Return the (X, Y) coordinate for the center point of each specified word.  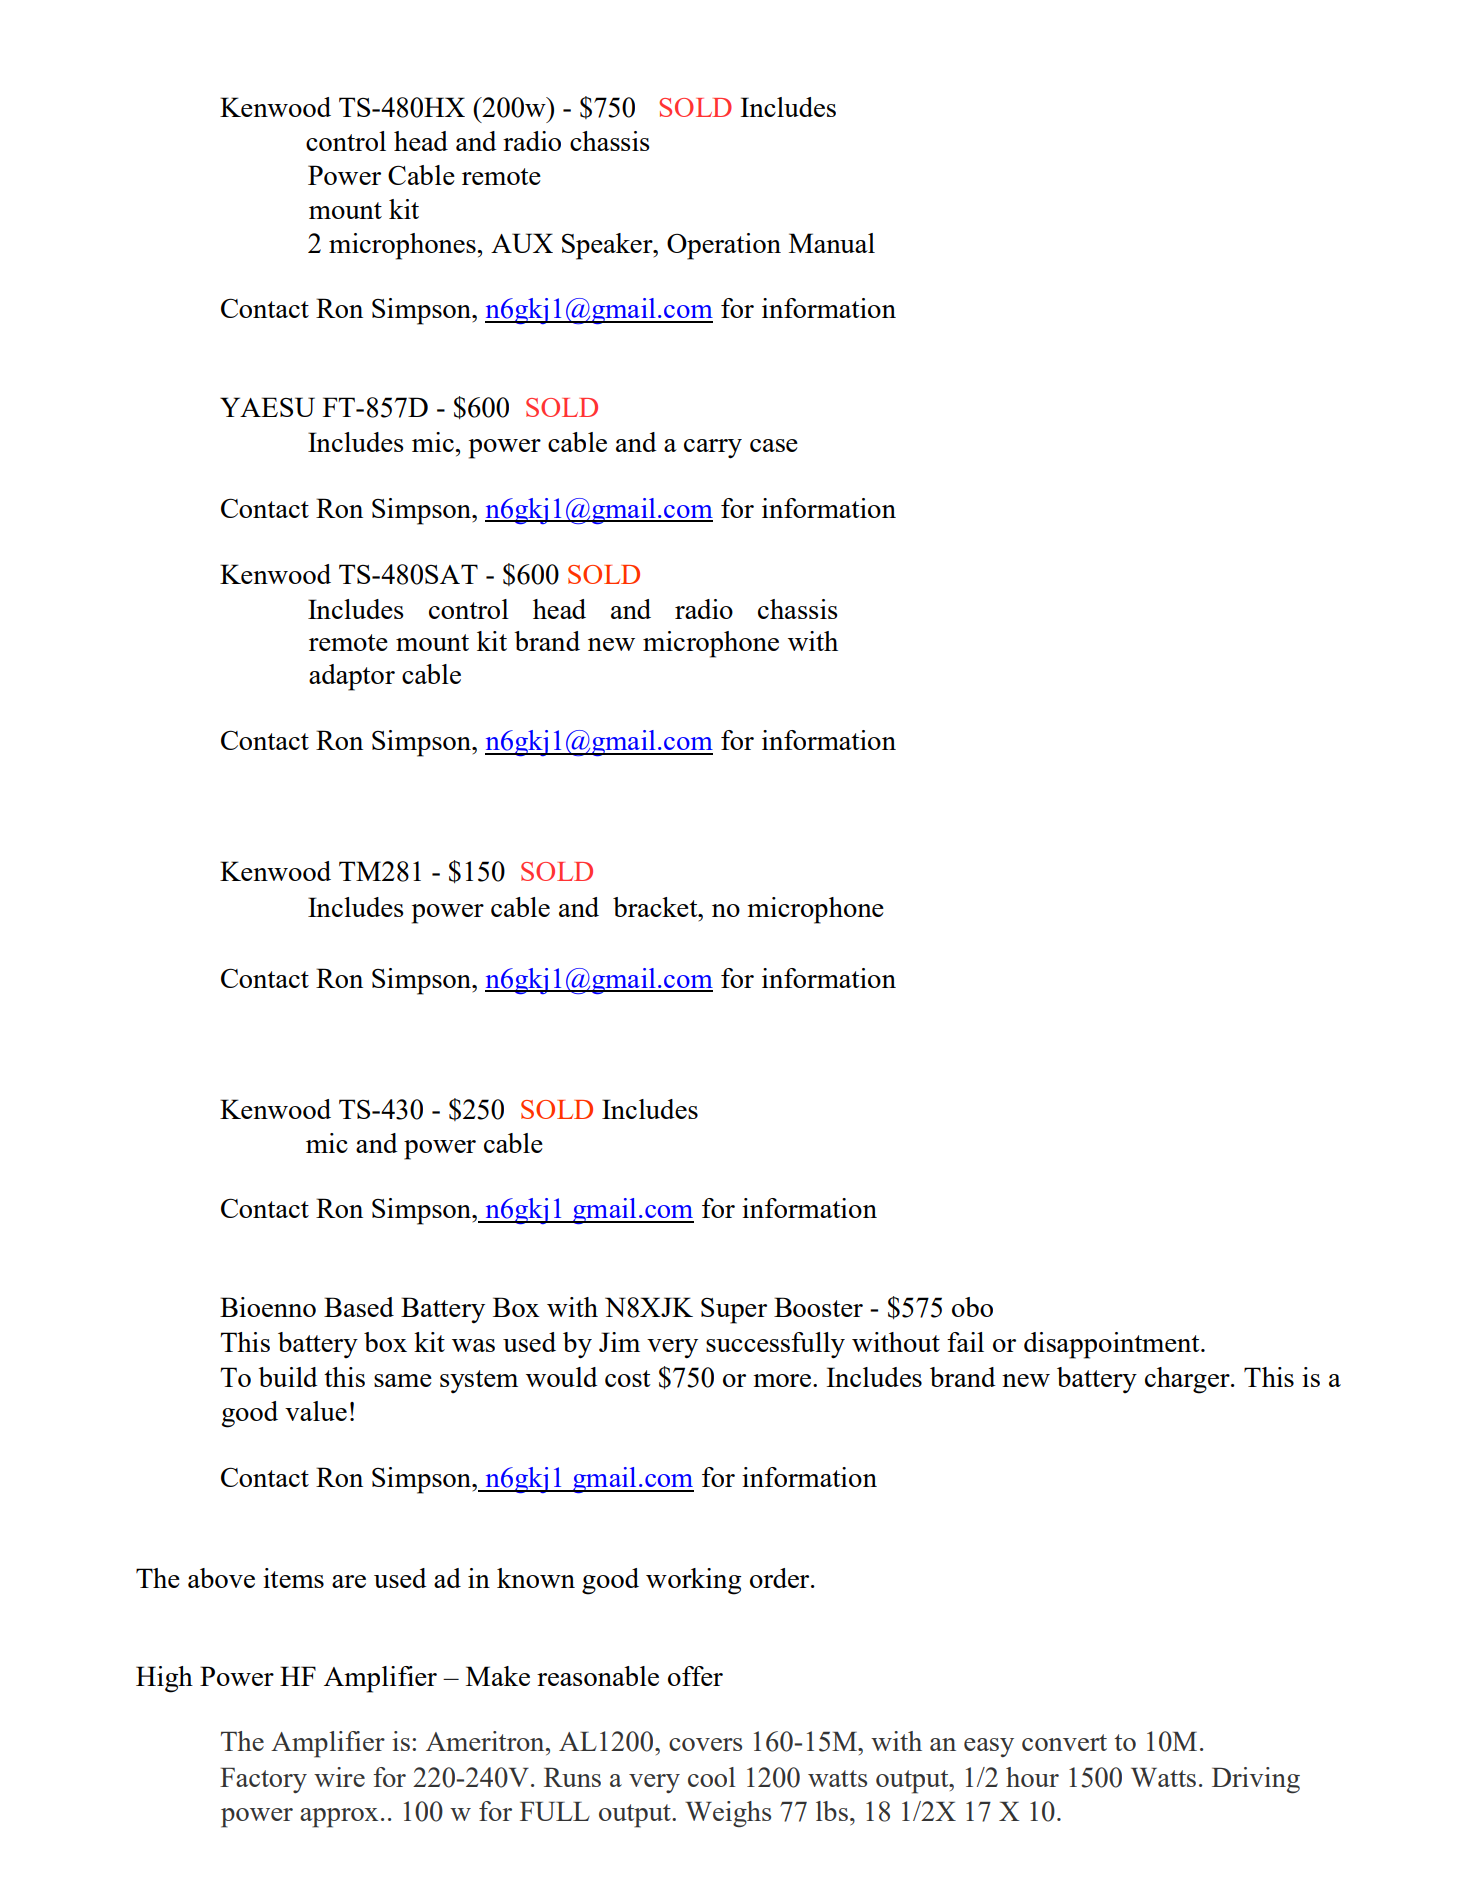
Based (359, 1307)
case (774, 445)
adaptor (352, 677)
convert (1064, 1742)
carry (713, 449)
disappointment (1113, 1345)
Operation (724, 246)
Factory (263, 1780)
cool (711, 1777)
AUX (522, 243)
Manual (832, 243)
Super (734, 1311)
